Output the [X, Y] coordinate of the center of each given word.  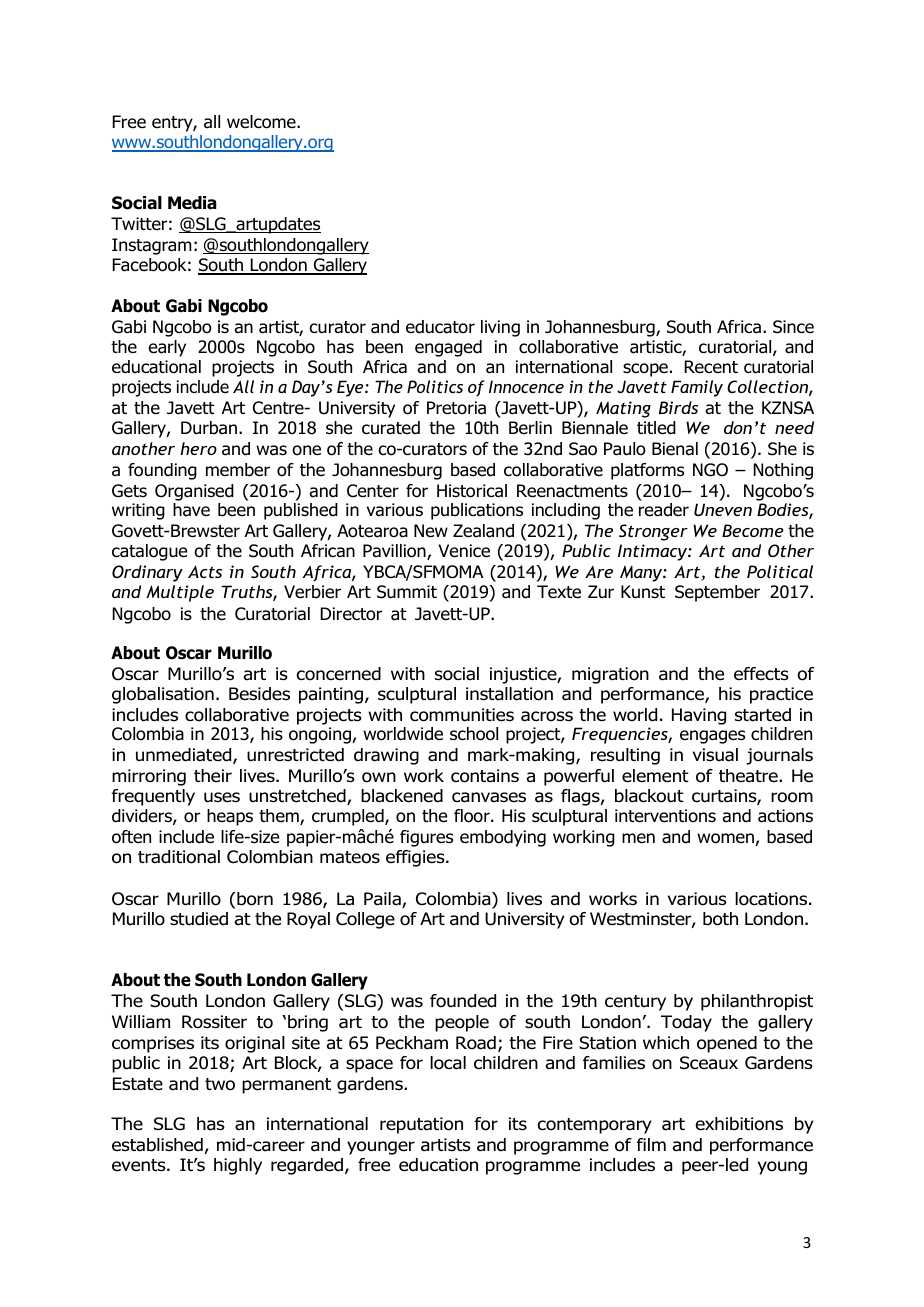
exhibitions [739, 1124]
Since [793, 327]
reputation [421, 1125]
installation [509, 694]
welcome [262, 122]
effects [761, 674]
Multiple [180, 593]
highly [238, 1166]
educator [440, 327]
